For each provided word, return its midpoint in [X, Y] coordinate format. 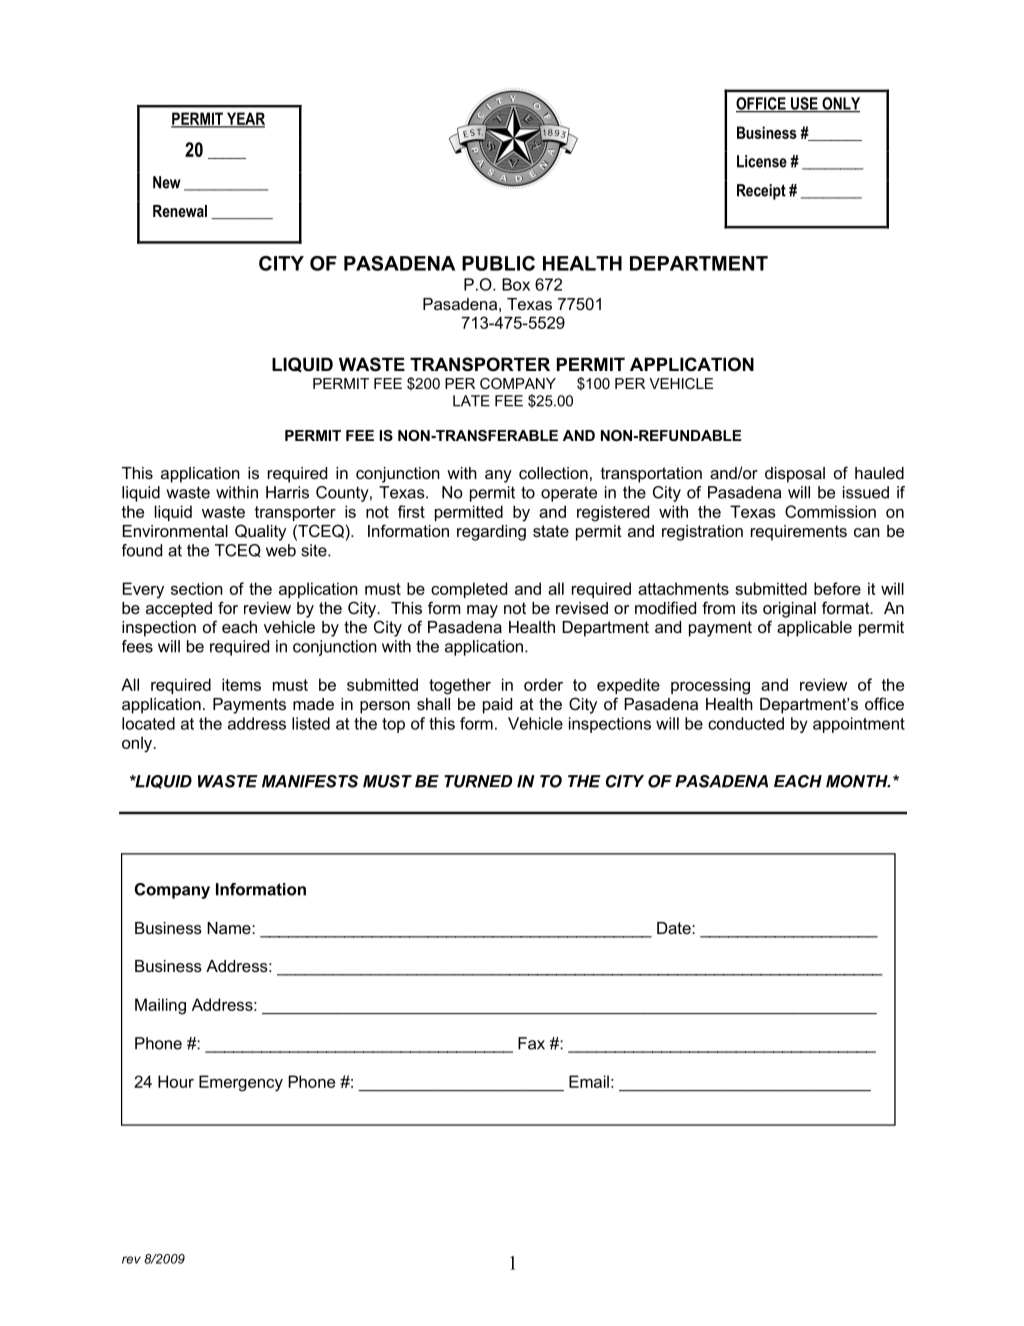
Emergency [241, 1083]
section [197, 588]
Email [589, 1081]
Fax [531, 1043]
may [482, 611]
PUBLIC [498, 263]
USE [804, 104]
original [789, 610]
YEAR [245, 119]
